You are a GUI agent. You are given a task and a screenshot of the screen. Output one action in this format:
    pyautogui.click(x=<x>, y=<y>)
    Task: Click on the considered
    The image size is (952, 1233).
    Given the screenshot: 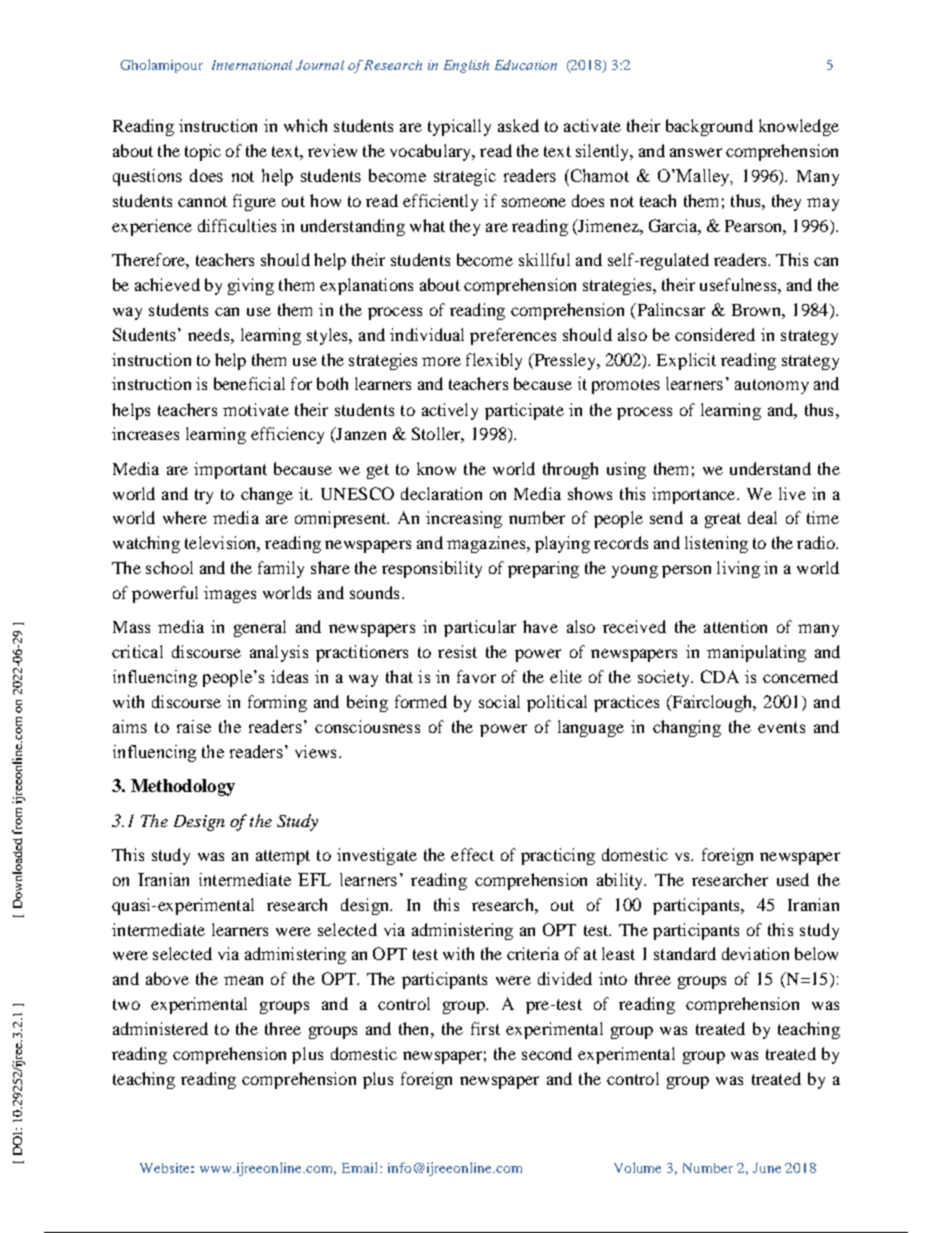 What is the action you would take?
    pyautogui.click(x=715, y=334)
